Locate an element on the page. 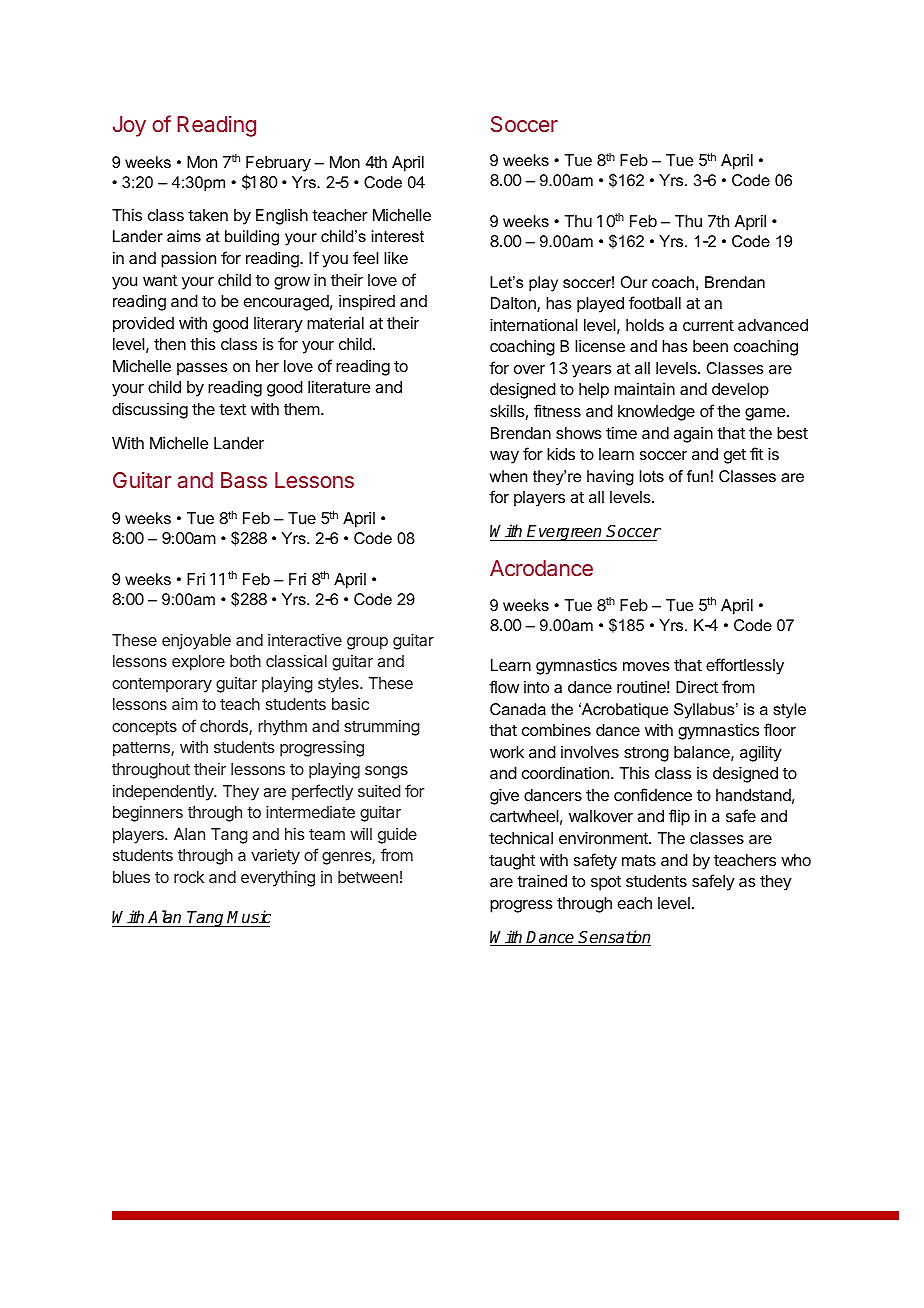 The image size is (924, 1308). interest is located at coordinates (398, 236).
